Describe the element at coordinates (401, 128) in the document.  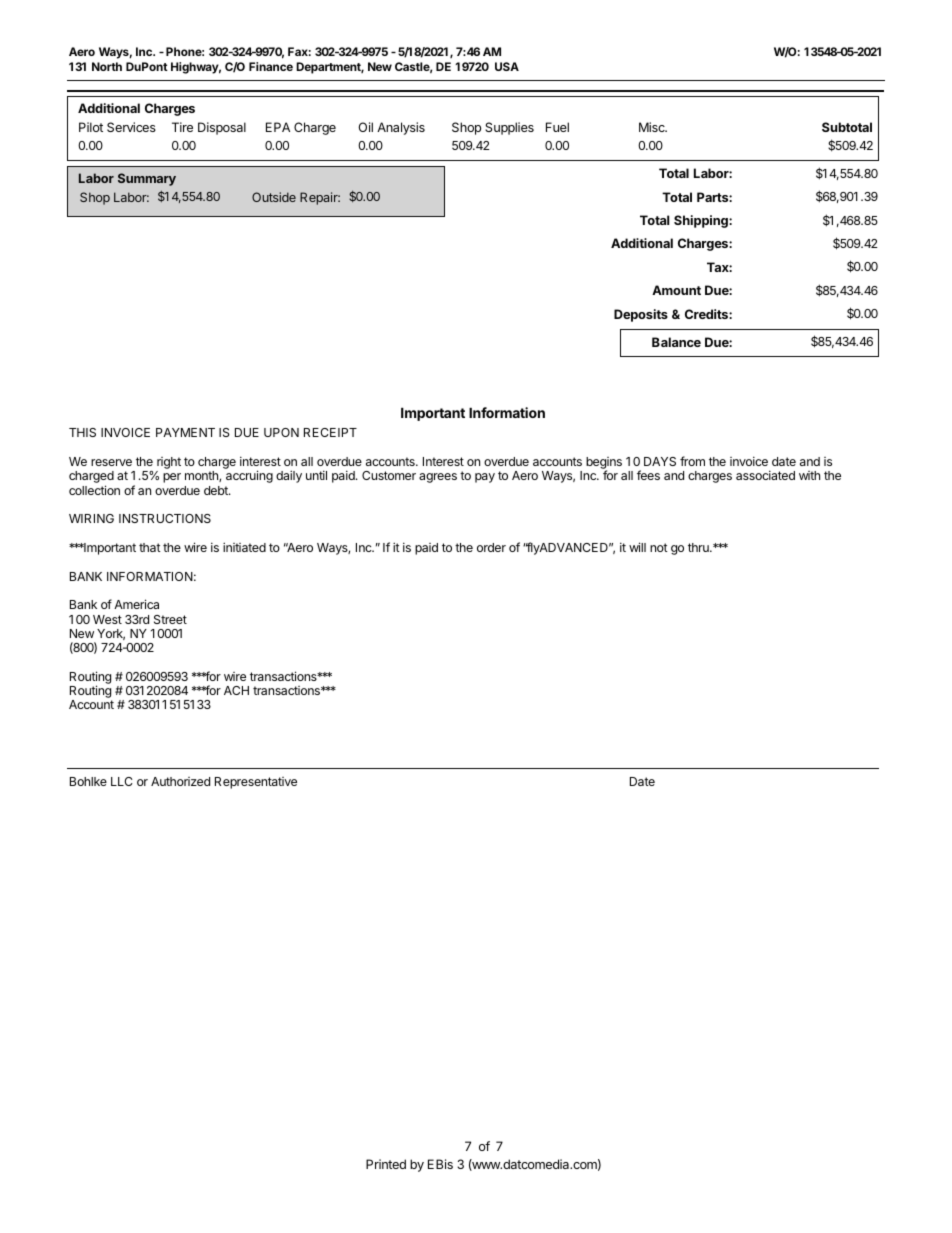
I see `Analysis` at that location.
